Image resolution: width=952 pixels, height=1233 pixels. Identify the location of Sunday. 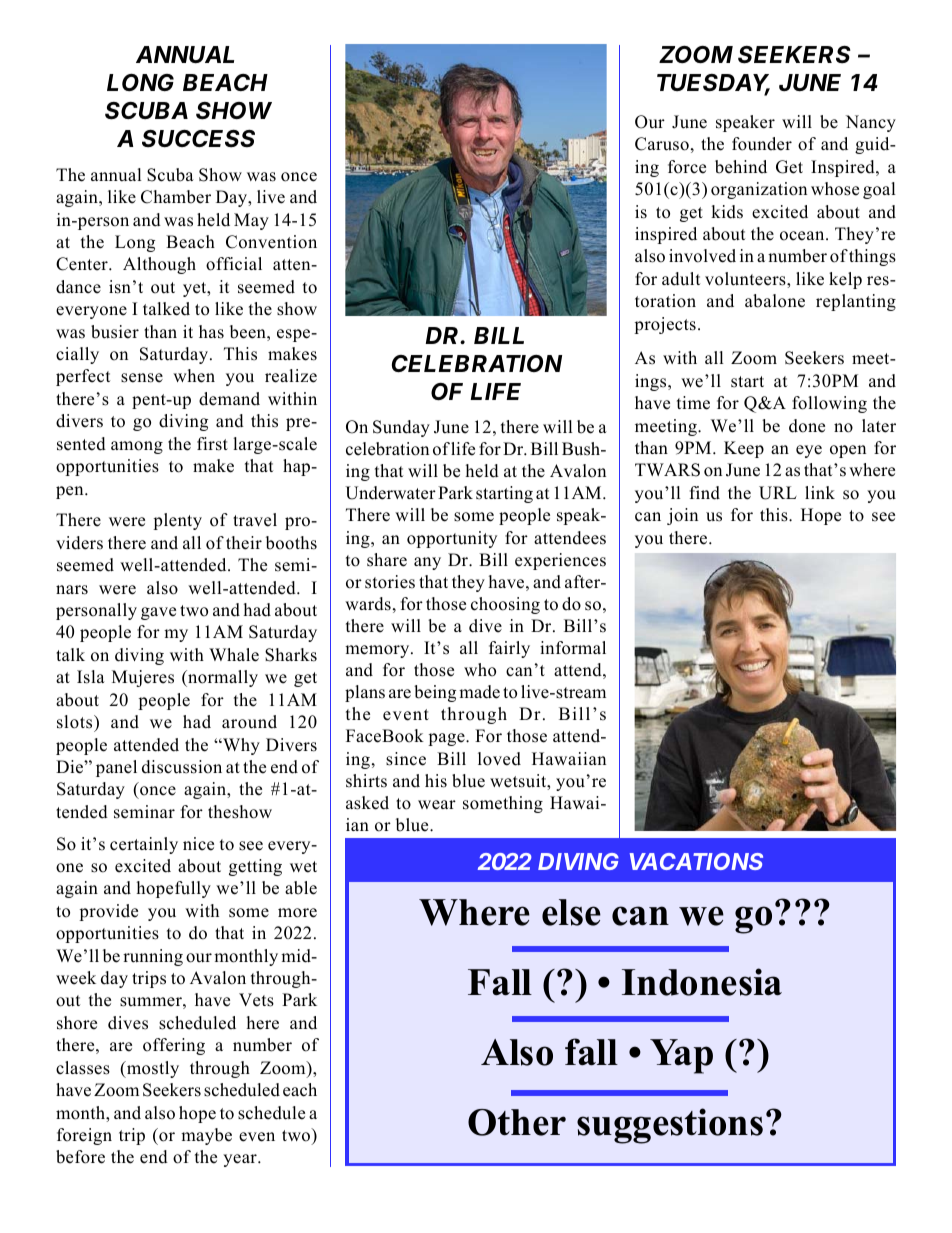
(401, 428).
